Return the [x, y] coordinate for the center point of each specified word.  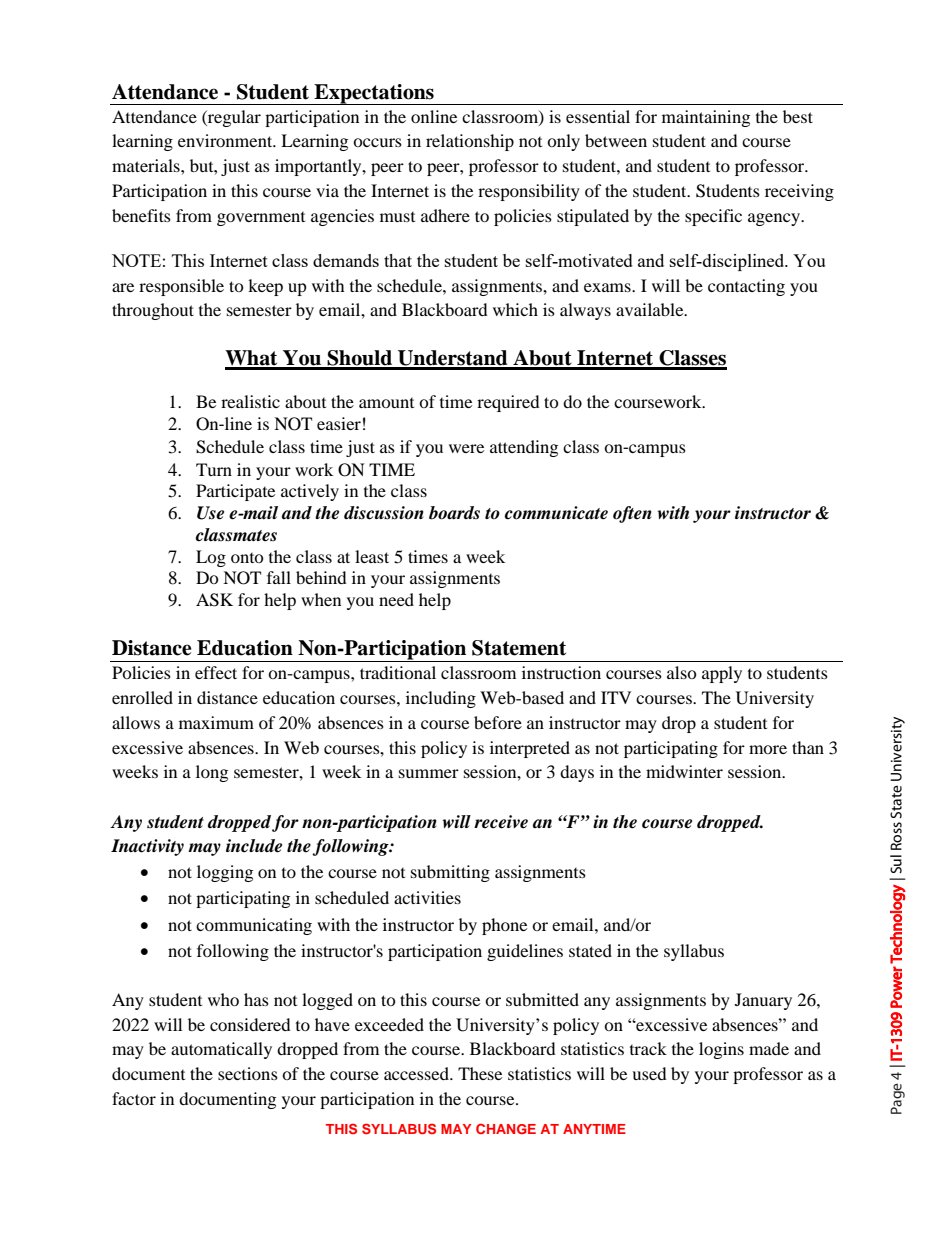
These [480, 1073]
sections [248, 1073]
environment [226, 140]
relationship [470, 142]
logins [721, 1050]
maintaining [706, 118]
